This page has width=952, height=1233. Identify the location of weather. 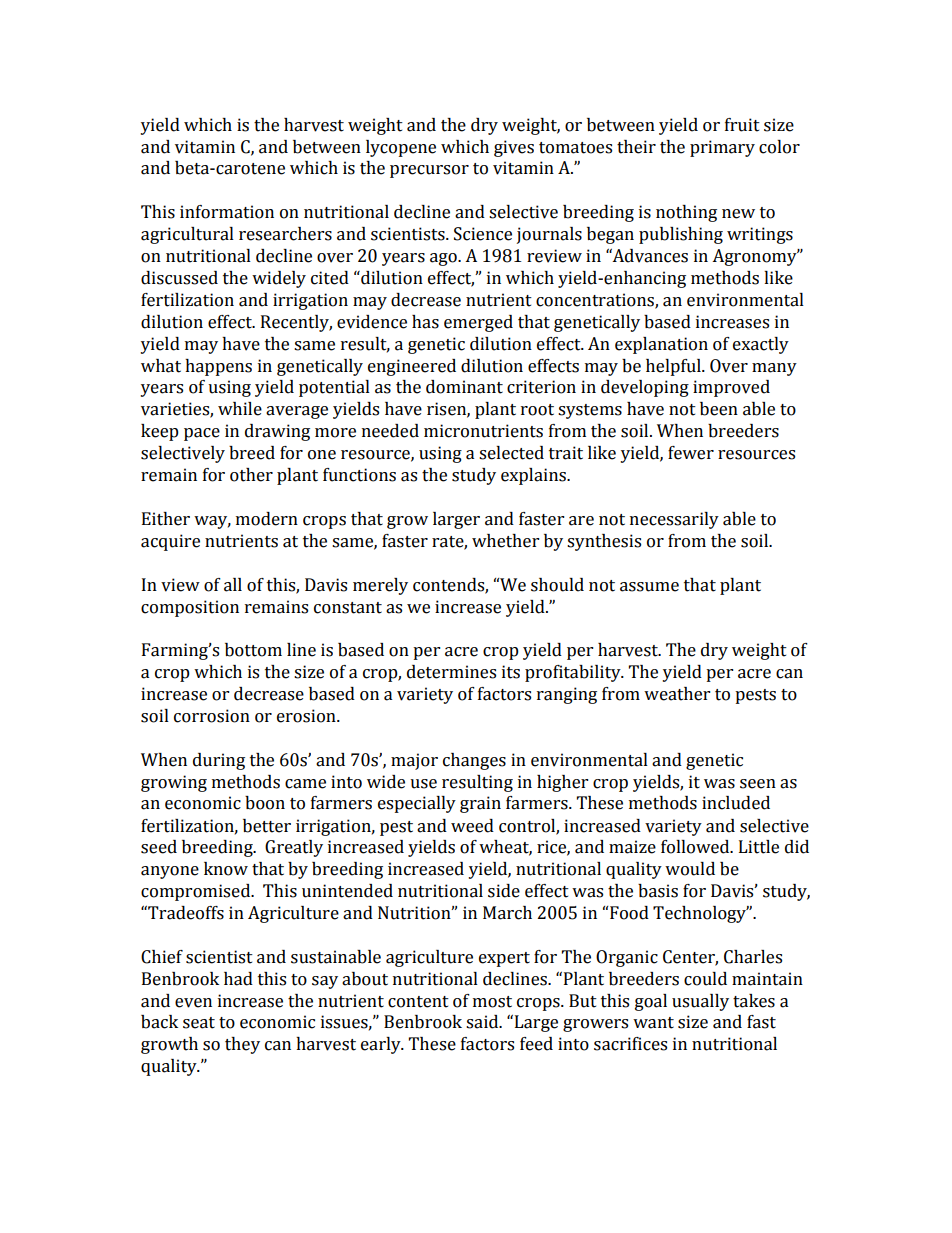
(677, 694).
